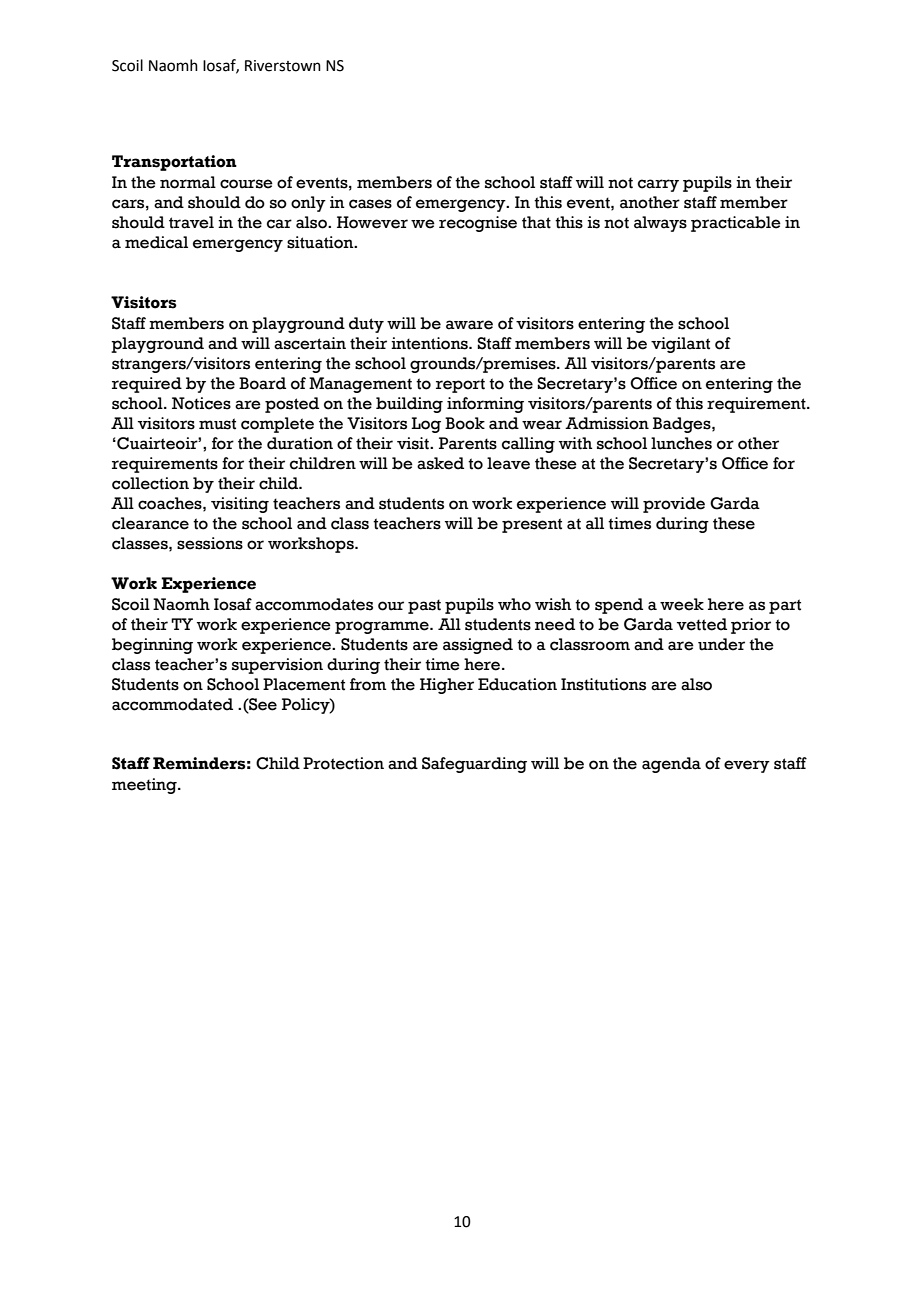  Describe the element at coordinates (474, 765) in the page. I see `Safeguarding` at that location.
